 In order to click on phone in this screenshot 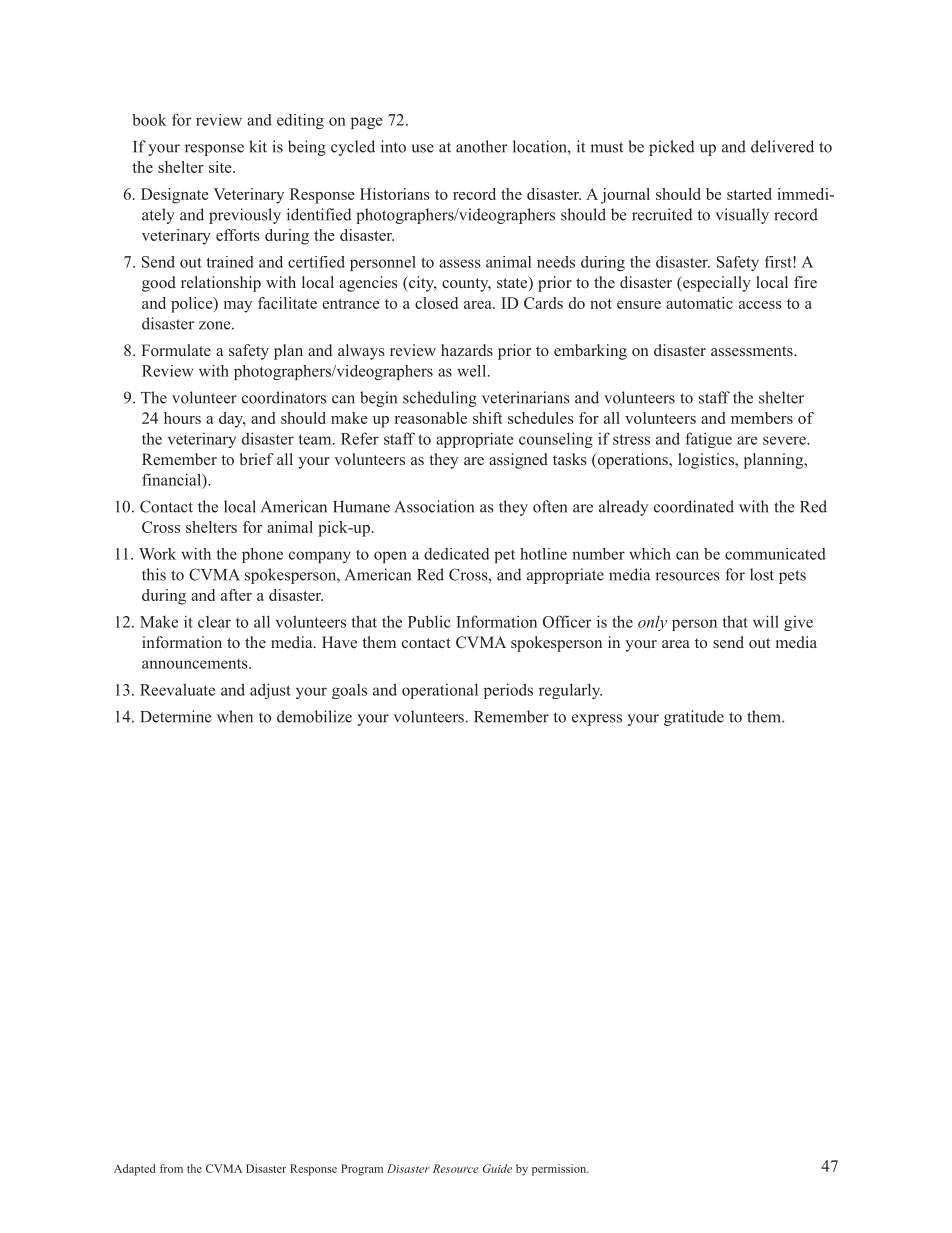, I will do `click(262, 555)`.
